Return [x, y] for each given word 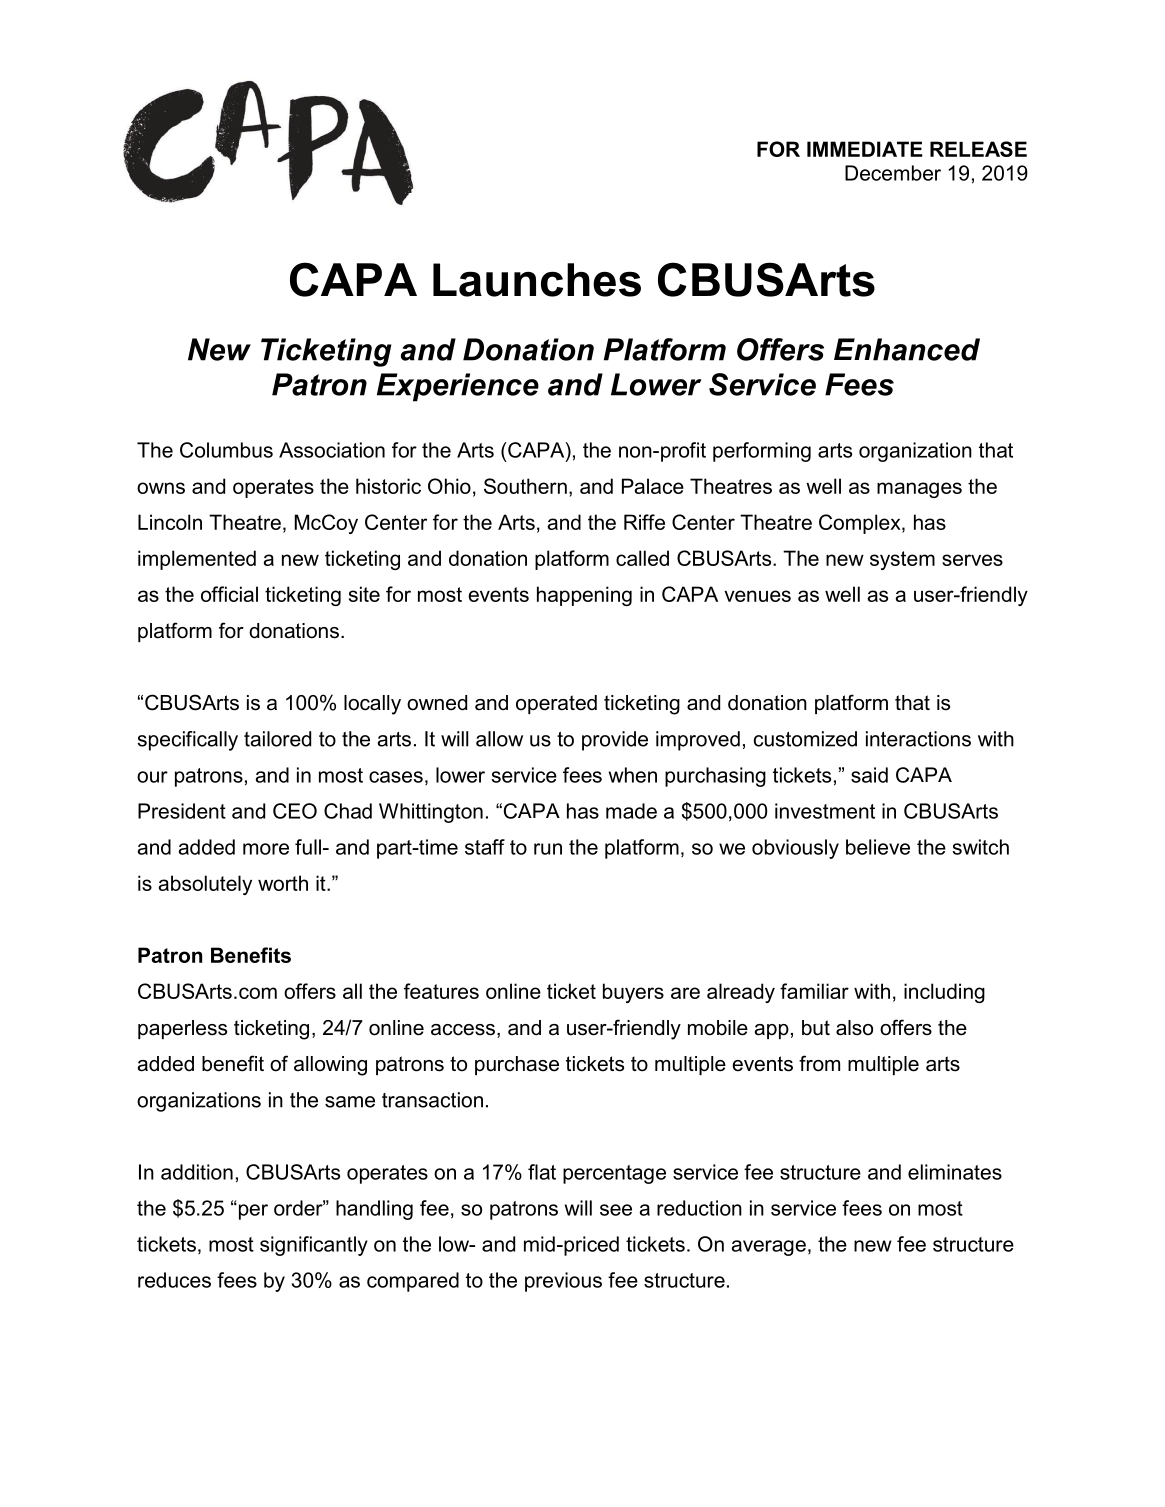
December [893, 173]
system [902, 560]
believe [878, 847]
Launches [537, 280]
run [548, 849]
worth [283, 883]
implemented [197, 560]
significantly [314, 1246]
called [642, 558]
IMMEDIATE [865, 149]
